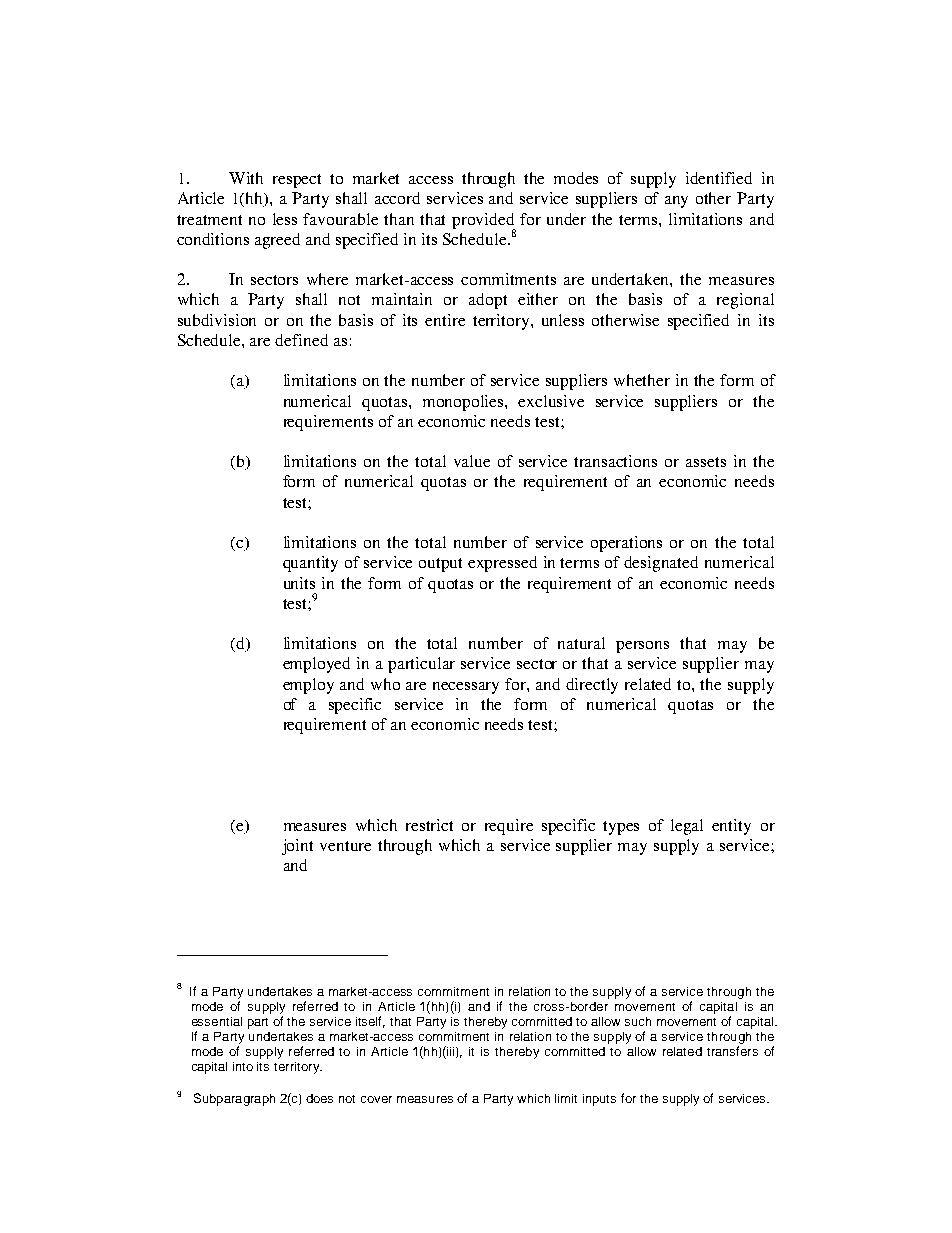 This screenshot has height=1233, width=952. What do you see at coordinates (676, 202) in the screenshot?
I see `any` at bounding box center [676, 202].
